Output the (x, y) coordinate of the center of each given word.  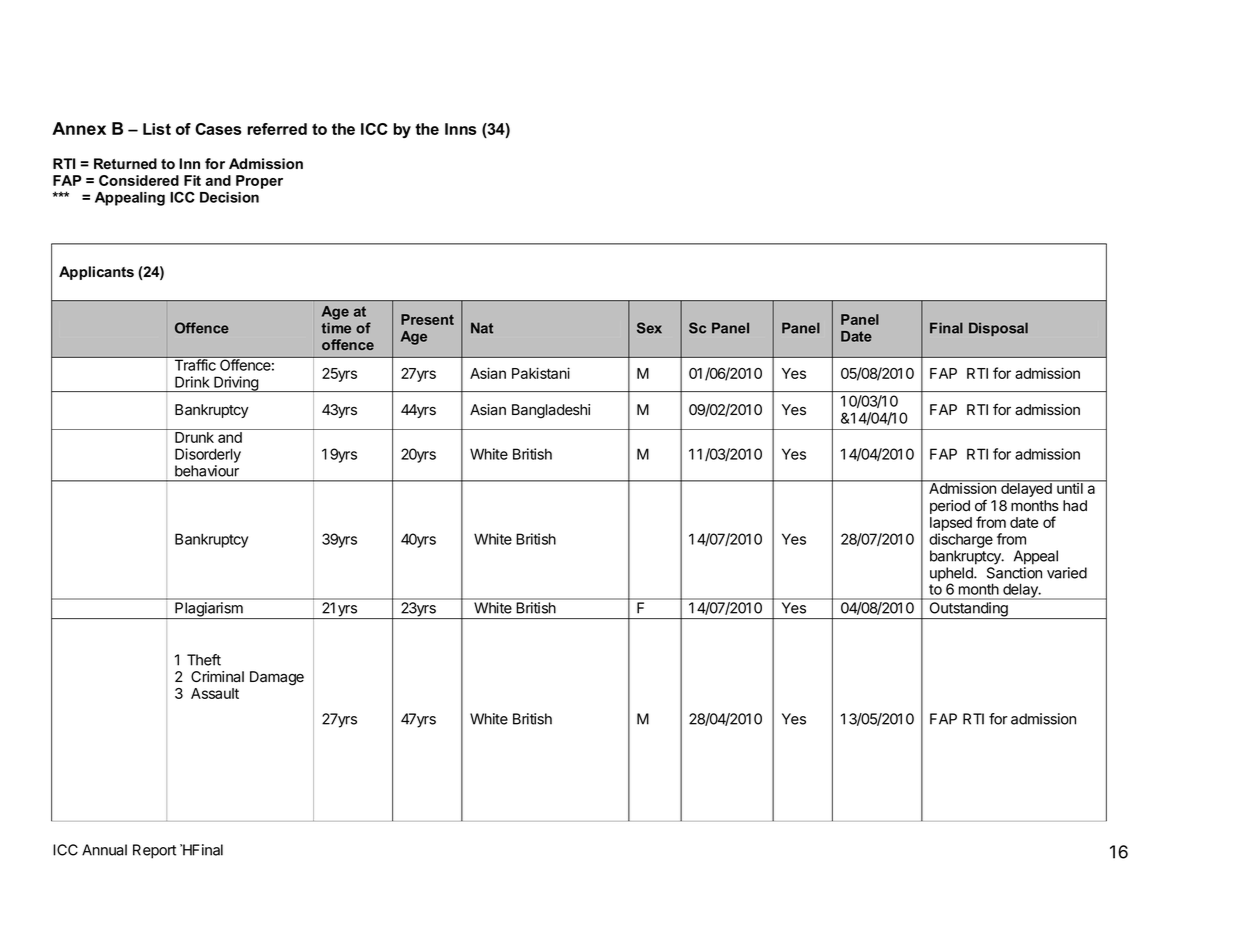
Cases (218, 129)
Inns (461, 129)
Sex (649, 328)
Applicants (96, 273)
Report (154, 851)
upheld (952, 575)
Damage (277, 678)
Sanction (1014, 573)
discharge (961, 540)
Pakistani (541, 373)
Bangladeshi (551, 411)
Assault (215, 693)
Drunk (194, 437)
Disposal (998, 329)
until (1070, 487)
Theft (204, 660)
